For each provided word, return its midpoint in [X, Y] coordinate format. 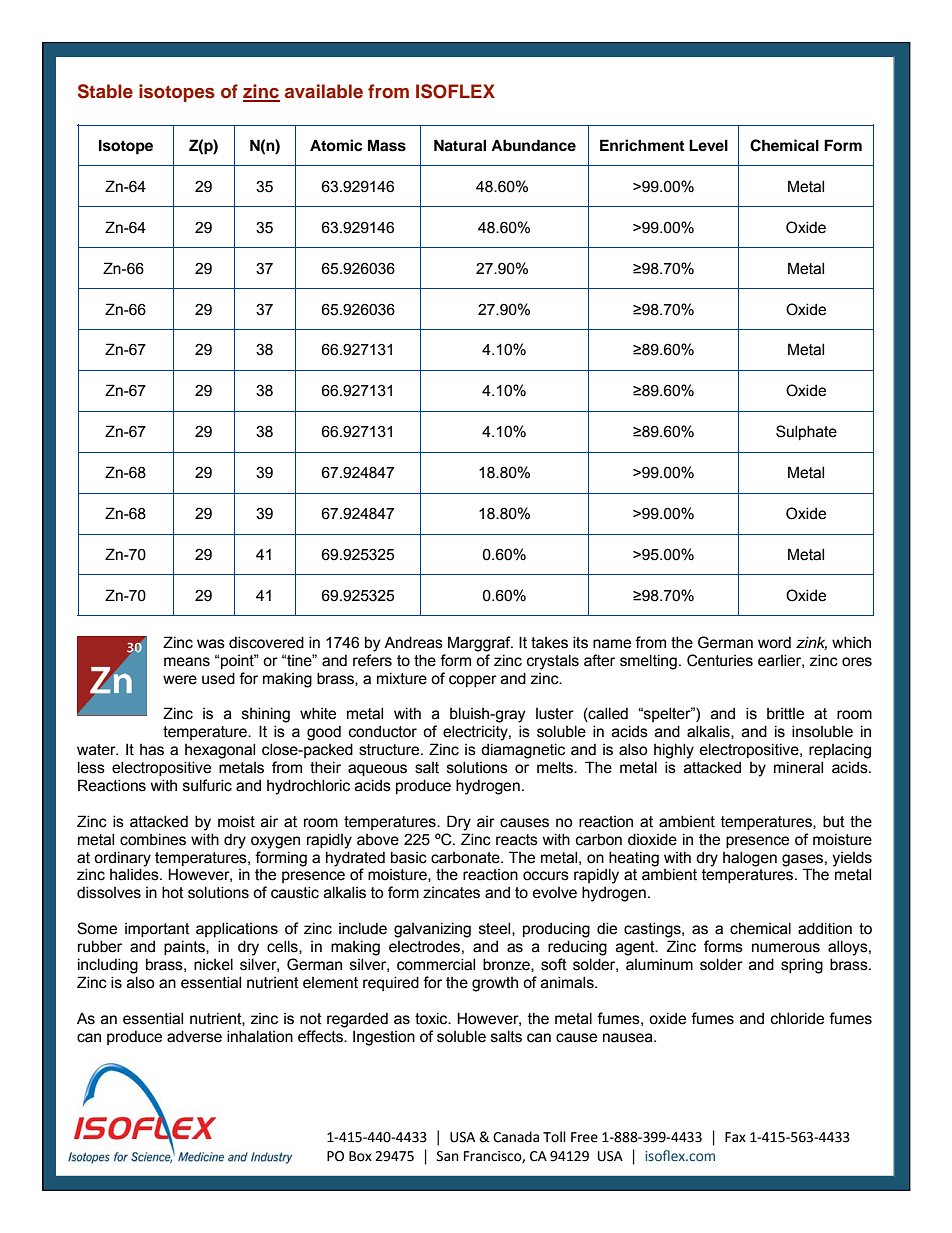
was [211, 644]
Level [708, 145]
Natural [460, 145]
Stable [105, 91]
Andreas [413, 642]
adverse [194, 1036]
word [774, 642]
